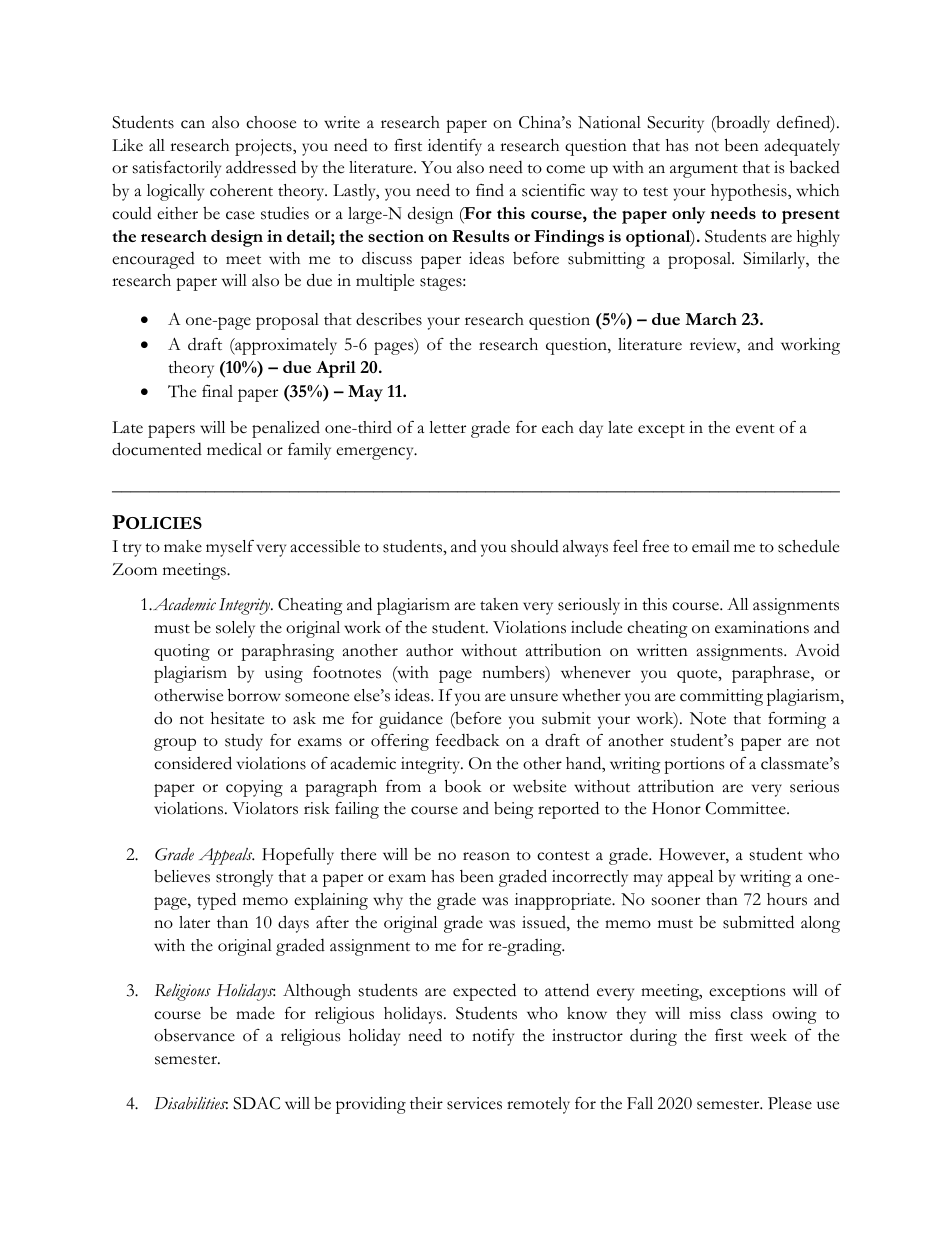 Image resolution: width=952 pixels, height=1233 pixels. Describe the element at coordinates (194, 1035) in the screenshot. I see `observance` at that location.
